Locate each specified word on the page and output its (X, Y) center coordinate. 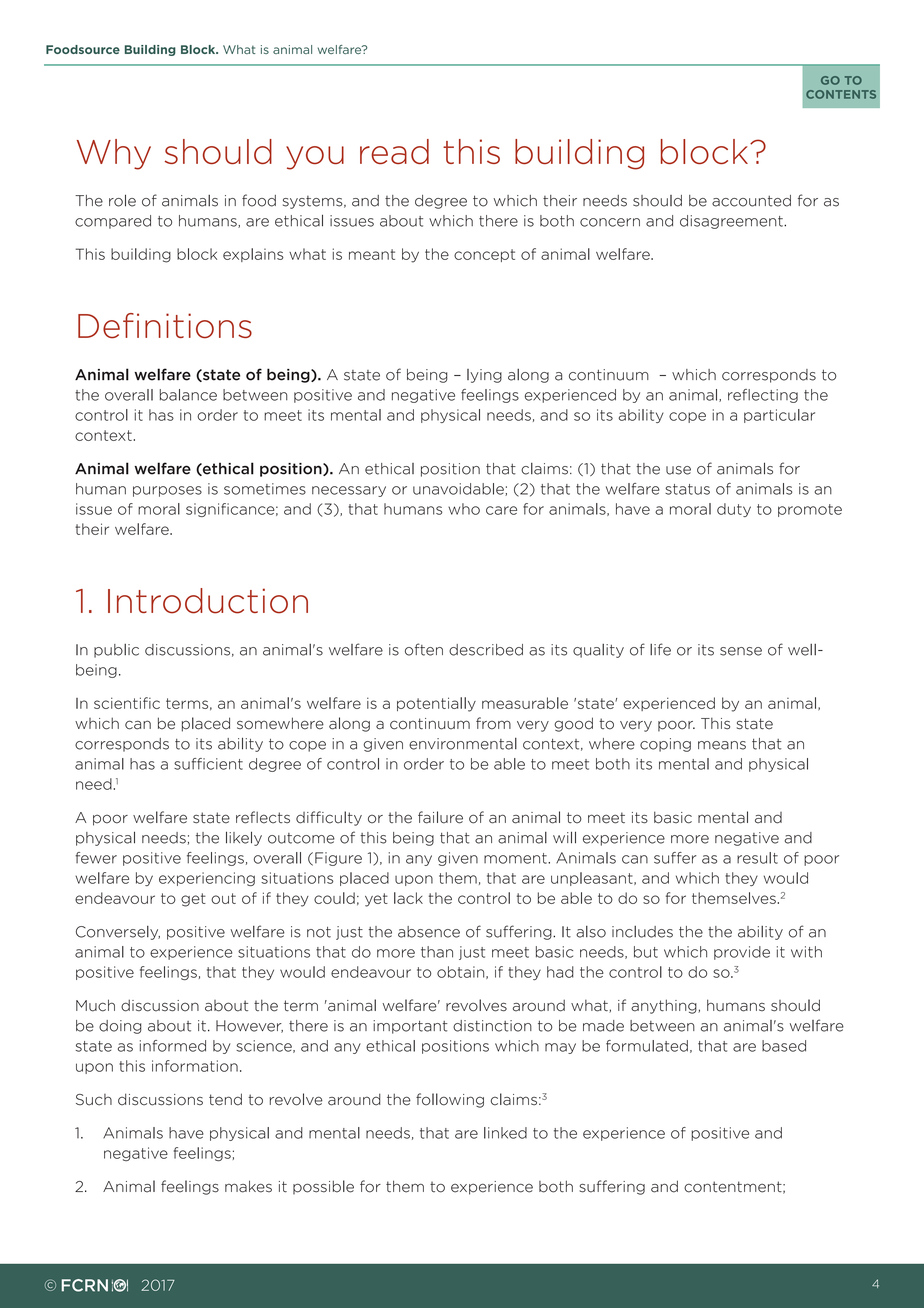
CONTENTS (841, 94)
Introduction (208, 601)
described (486, 650)
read (394, 151)
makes (248, 1186)
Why (114, 154)
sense (741, 651)
